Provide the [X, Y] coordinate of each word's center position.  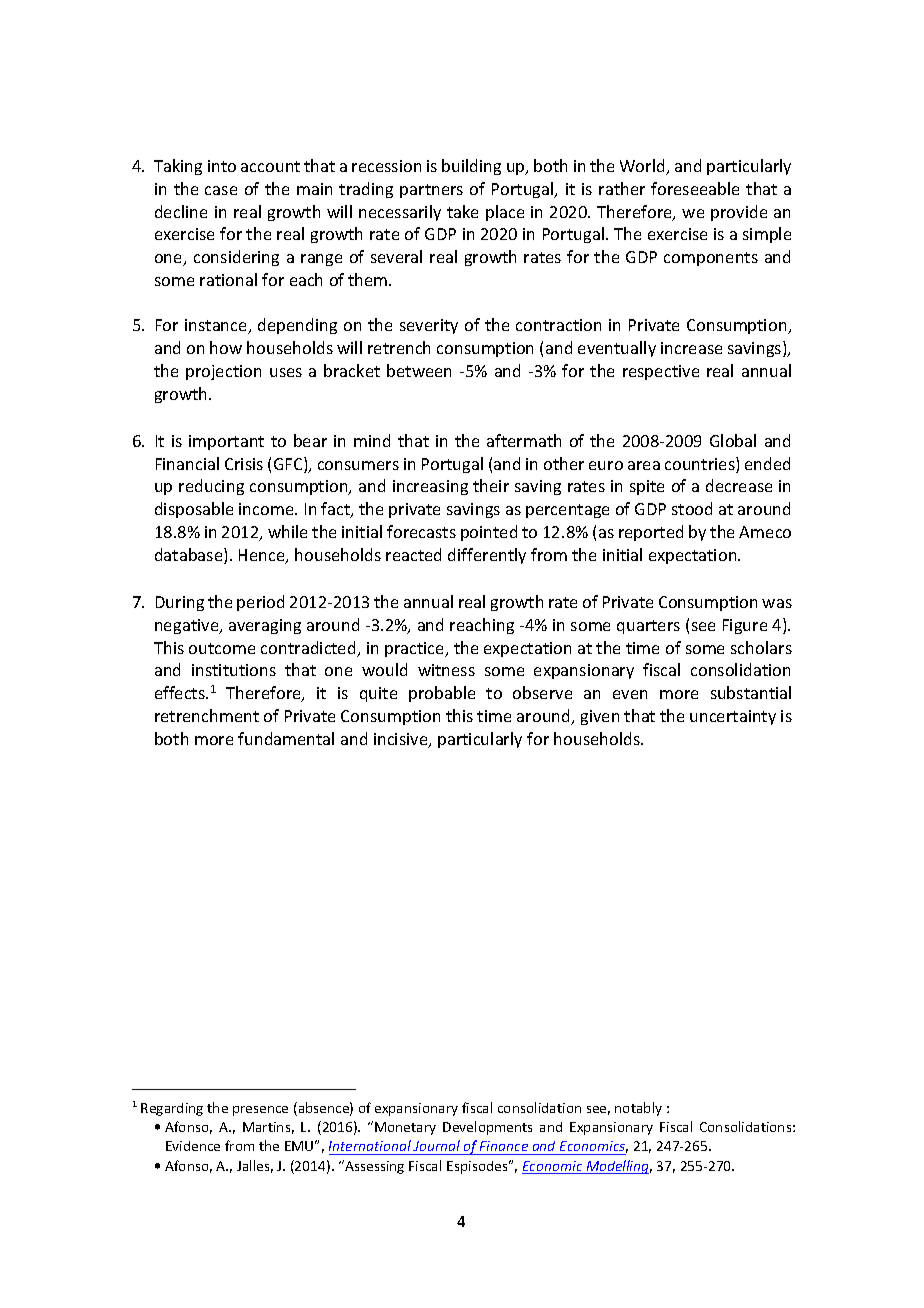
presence [260, 1111]
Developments [487, 1128]
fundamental [286, 738]
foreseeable [695, 188]
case [221, 190]
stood [692, 508]
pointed [489, 533]
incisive [402, 740]
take [462, 211]
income [267, 509]
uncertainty [733, 717]
